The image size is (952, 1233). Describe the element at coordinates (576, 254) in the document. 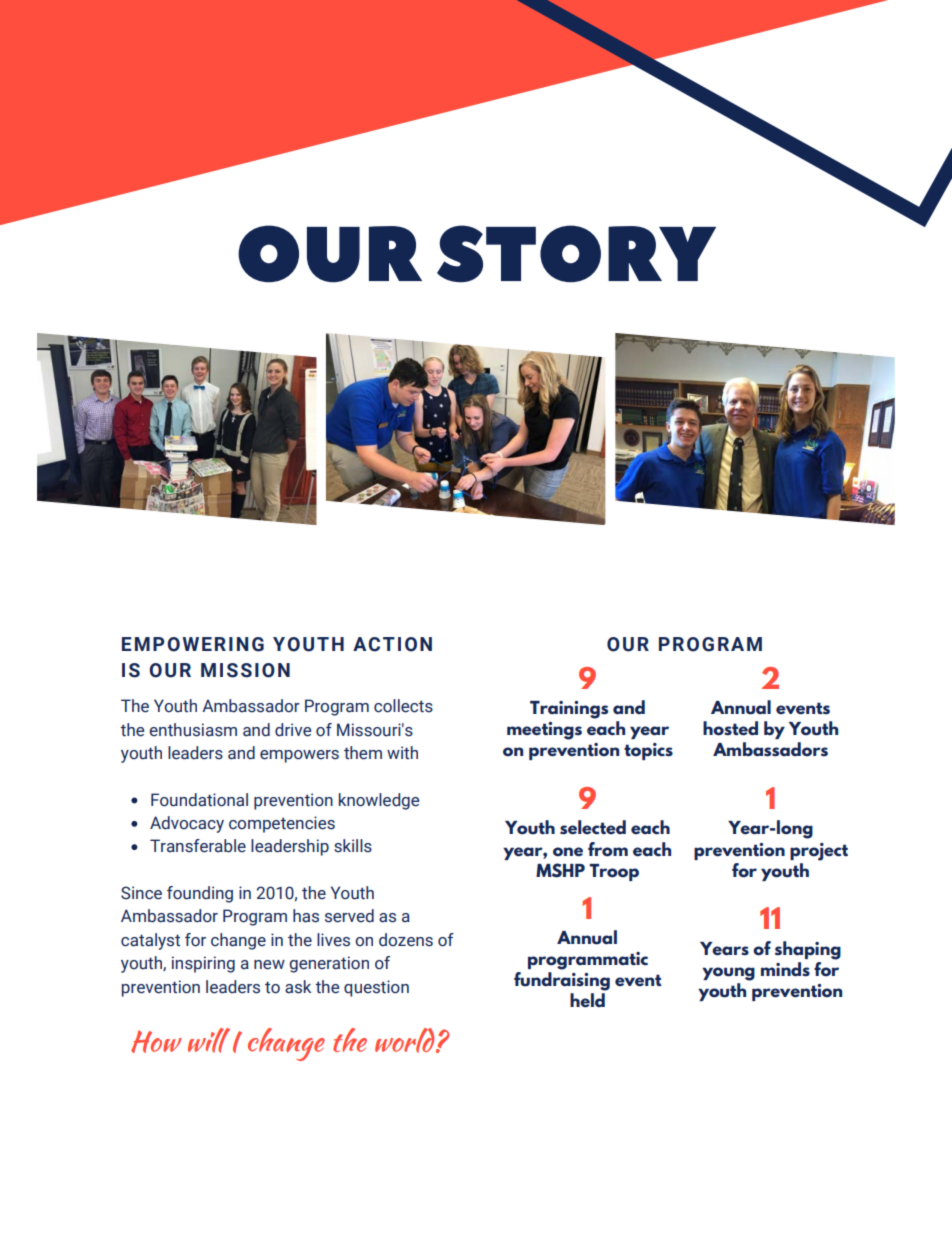

I see `STORY` at that location.
